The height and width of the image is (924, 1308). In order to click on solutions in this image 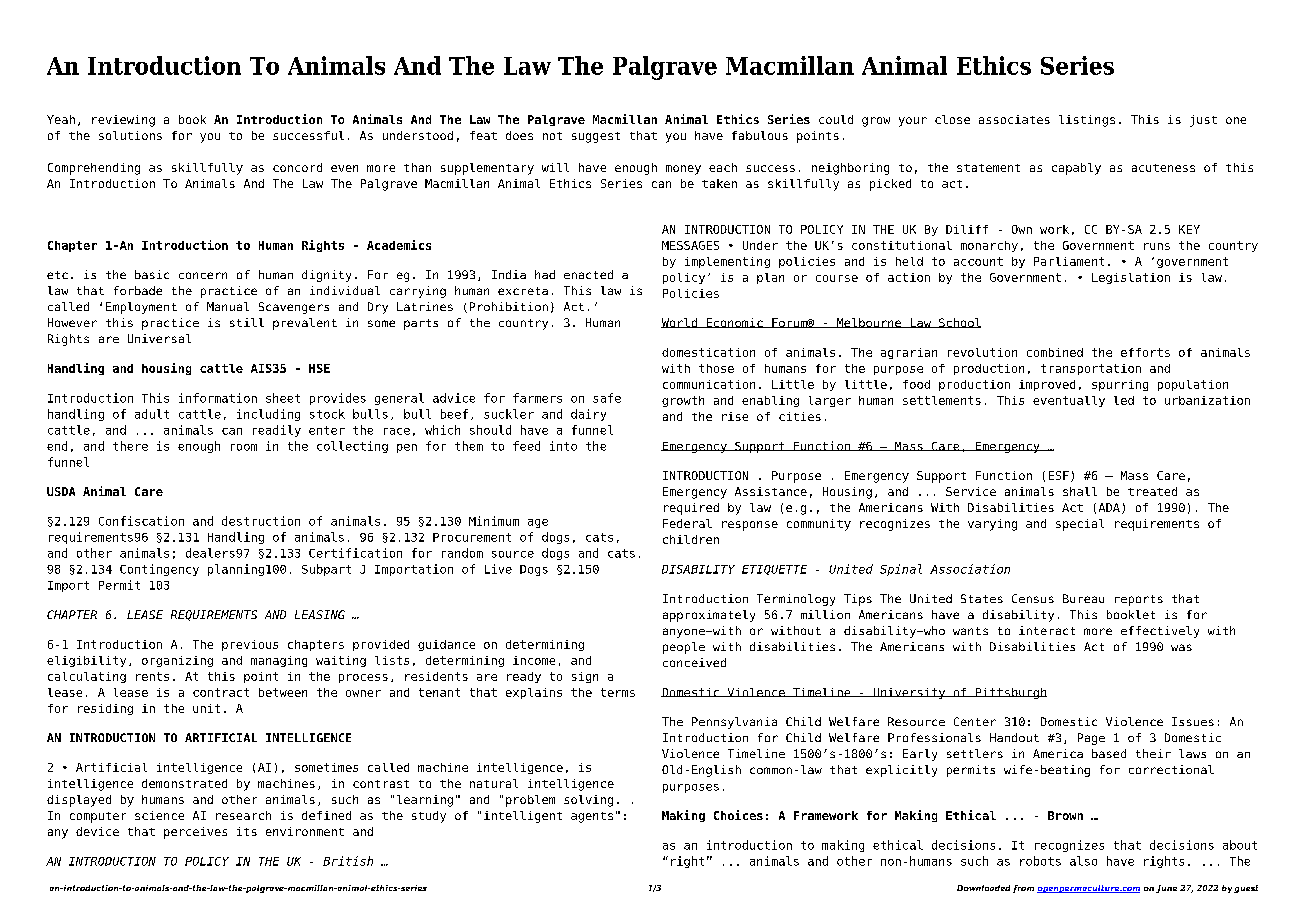, I will do `click(130, 135)`.
